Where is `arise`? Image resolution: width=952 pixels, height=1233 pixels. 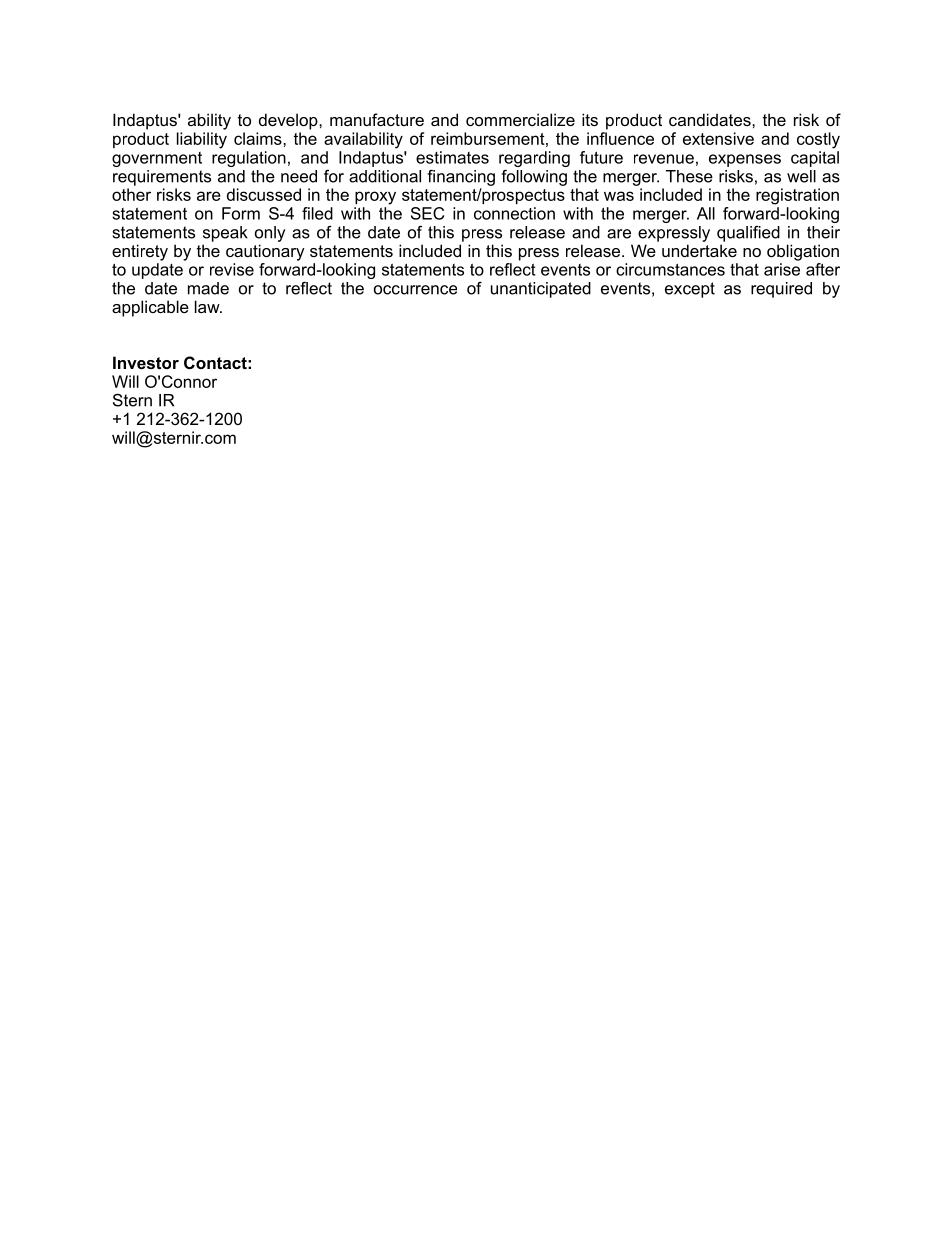 arise is located at coordinates (782, 269).
